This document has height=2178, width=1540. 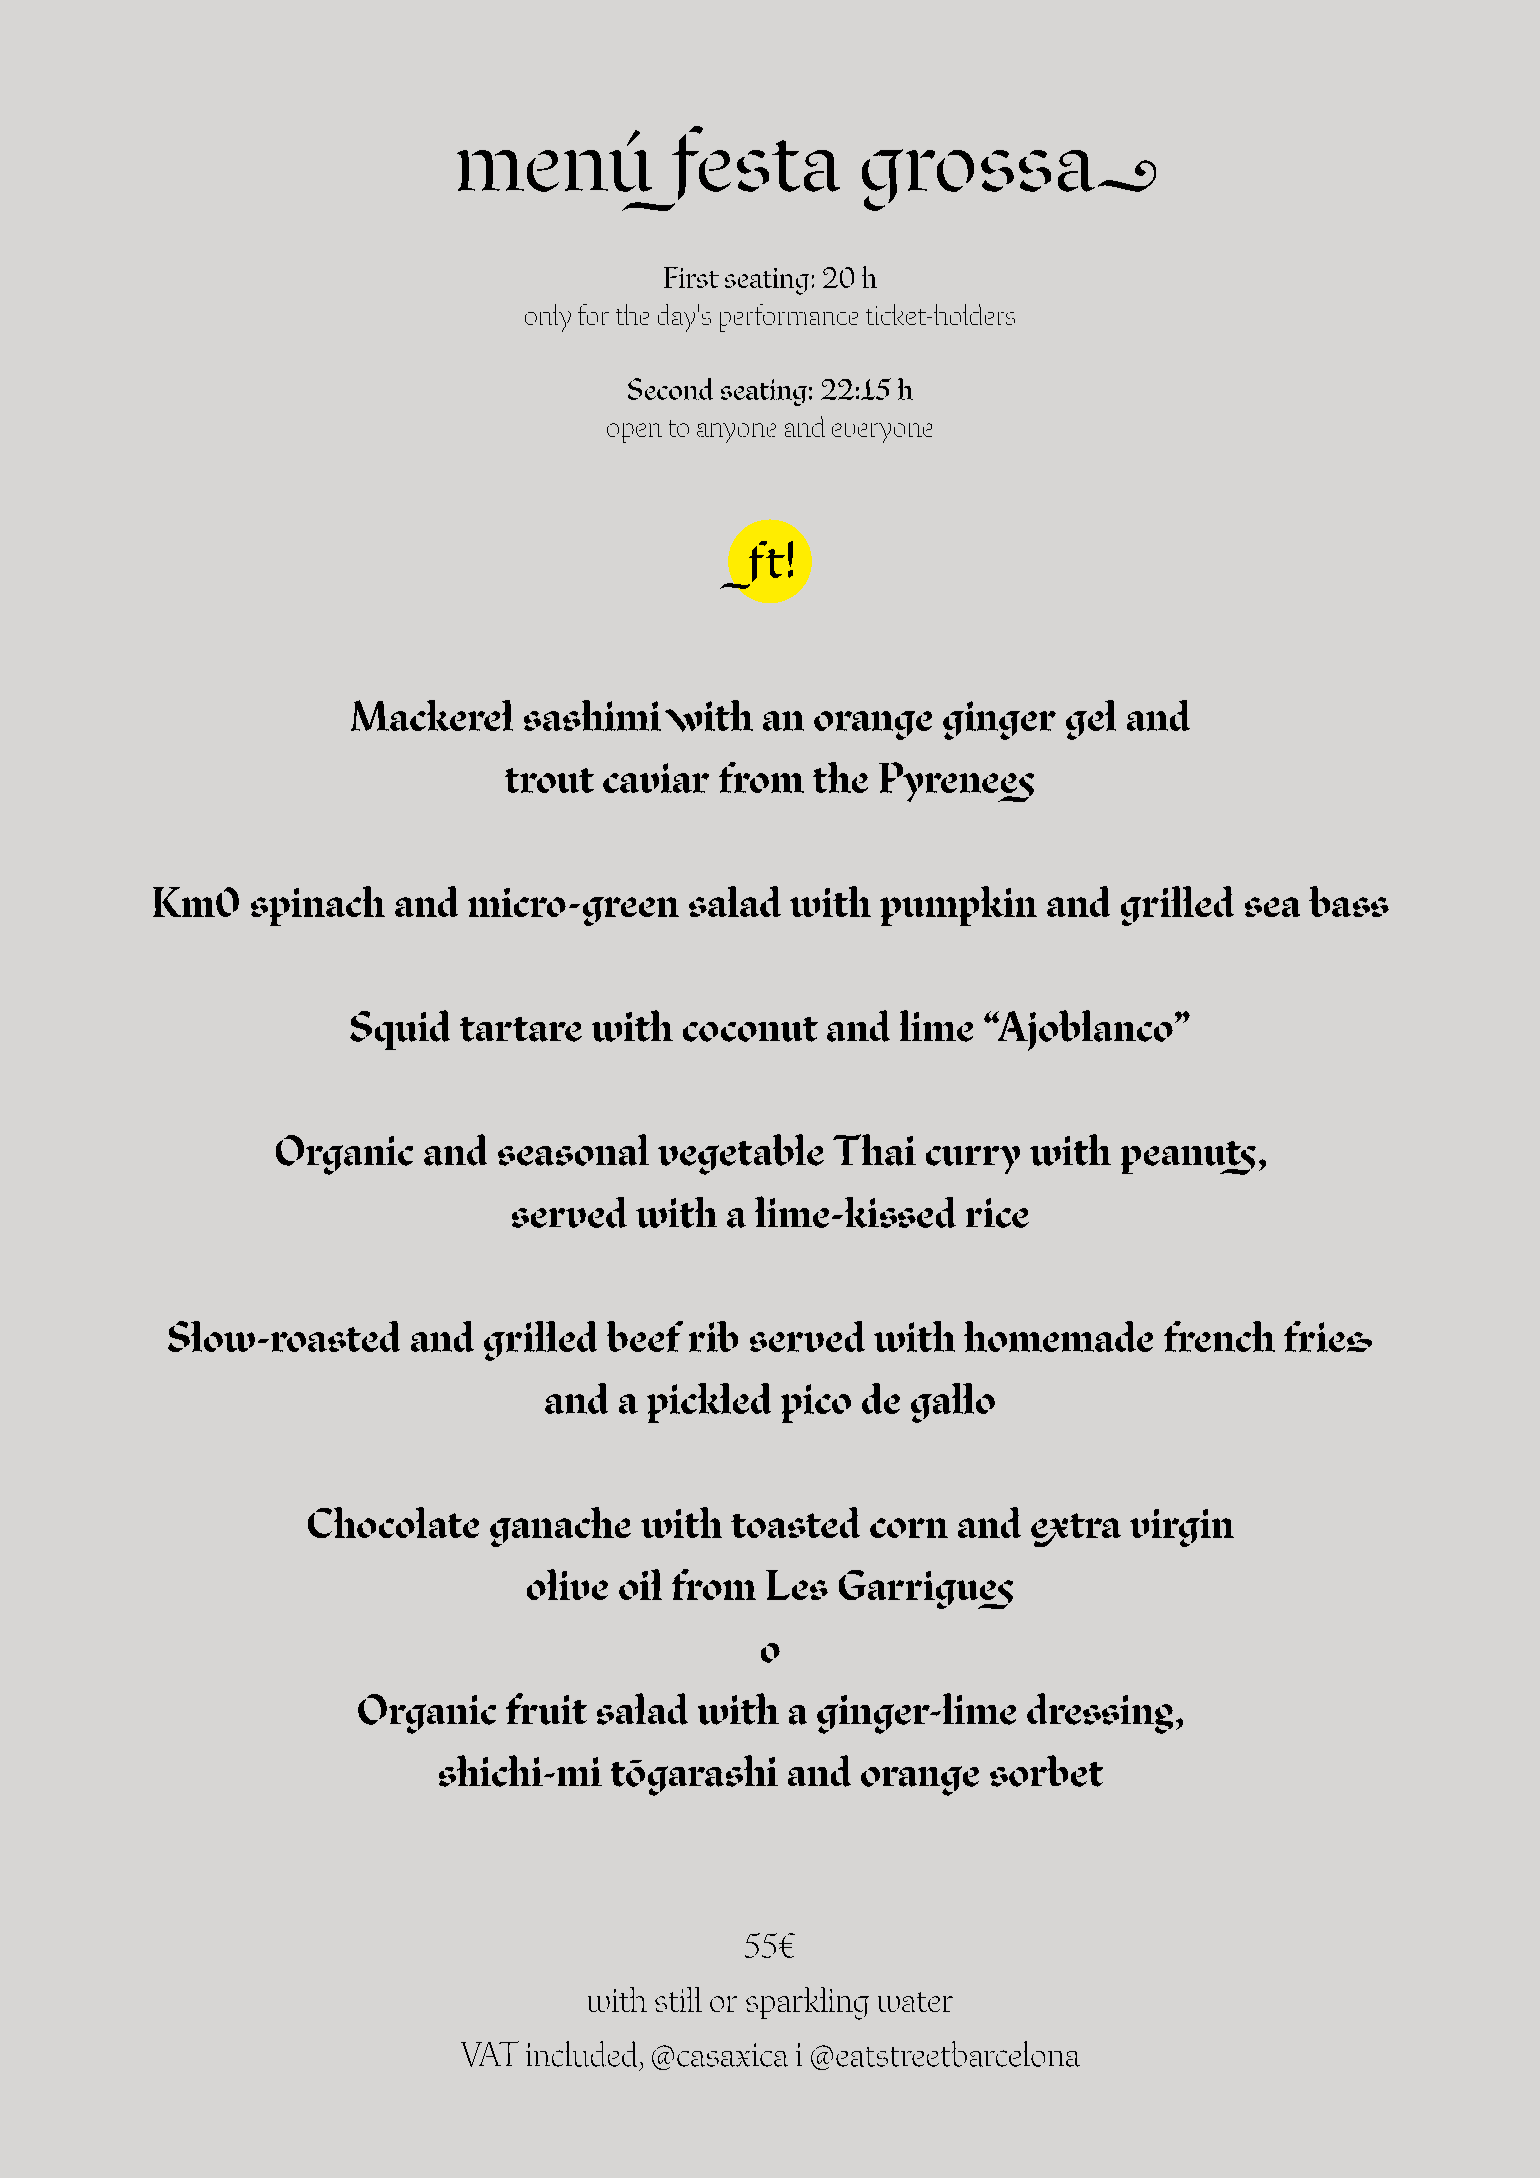 I want to click on trout, so click(x=549, y=780).
